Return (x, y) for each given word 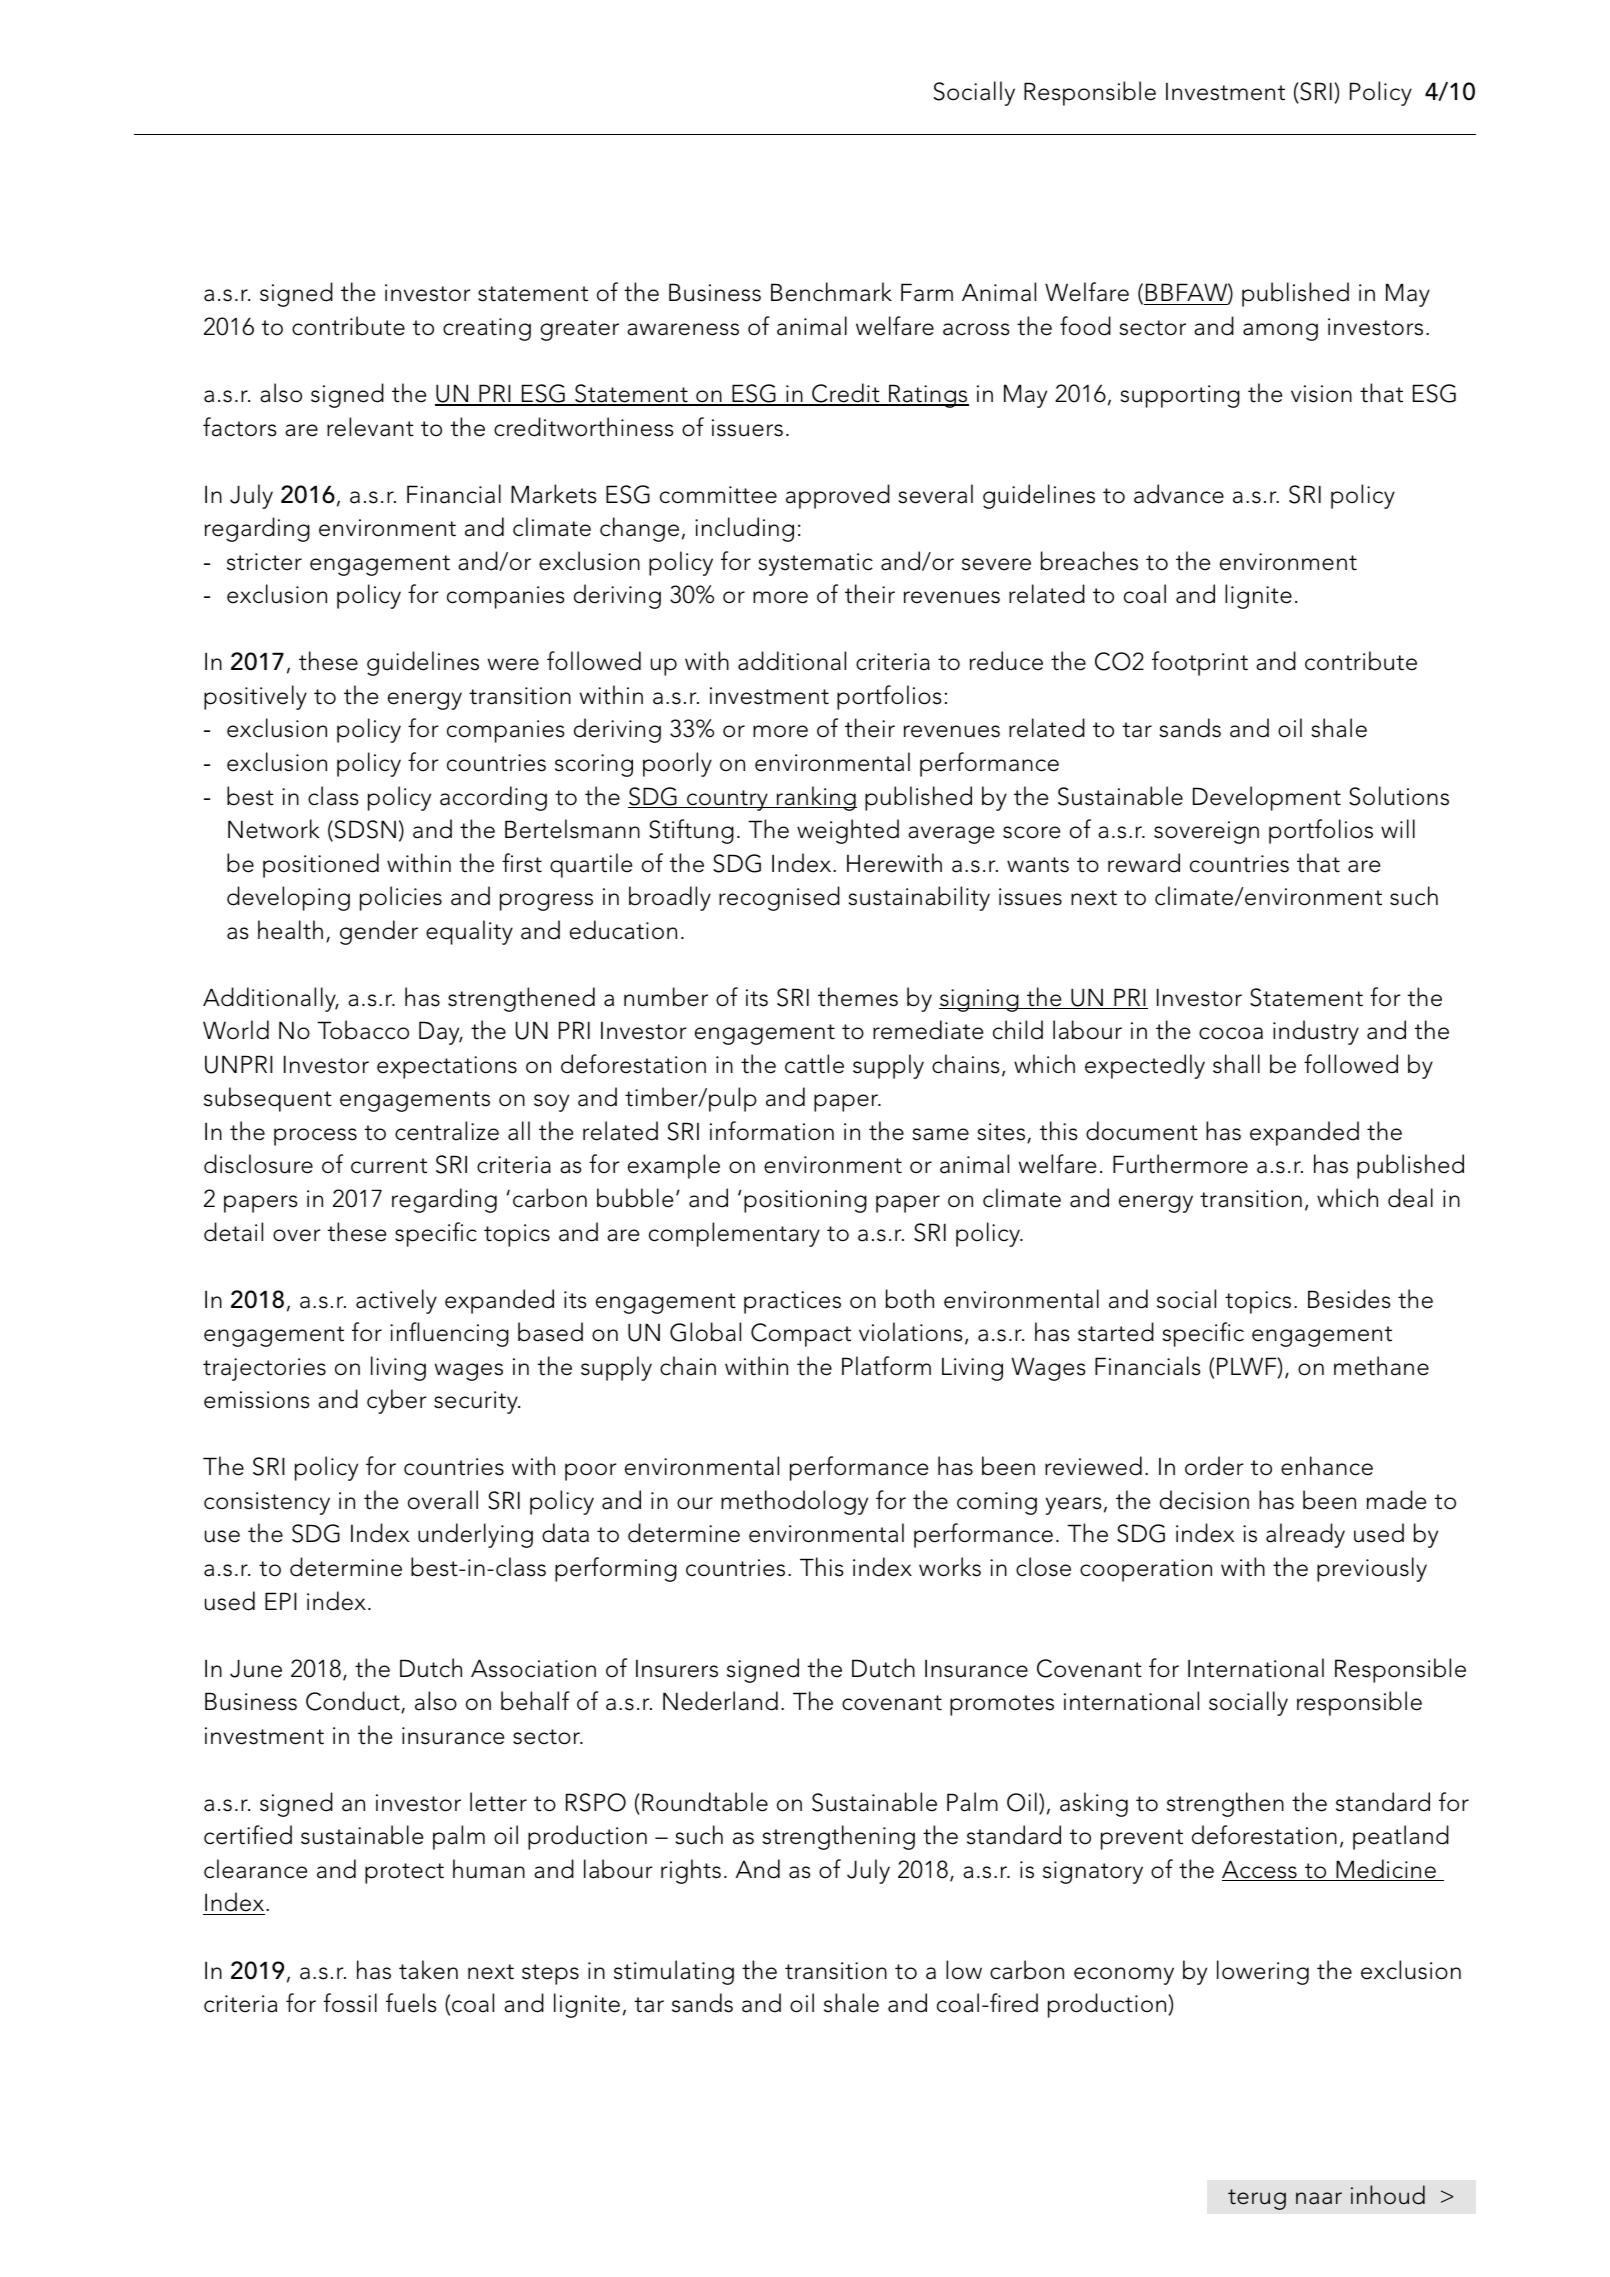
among (1280, 332)
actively (396, 1301)
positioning (805, 1201)
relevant (370, 427)
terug (1257, 2199)
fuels (411, 2003)
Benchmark (831, 292)
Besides (1349, 1299)
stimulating (674, 1972)
